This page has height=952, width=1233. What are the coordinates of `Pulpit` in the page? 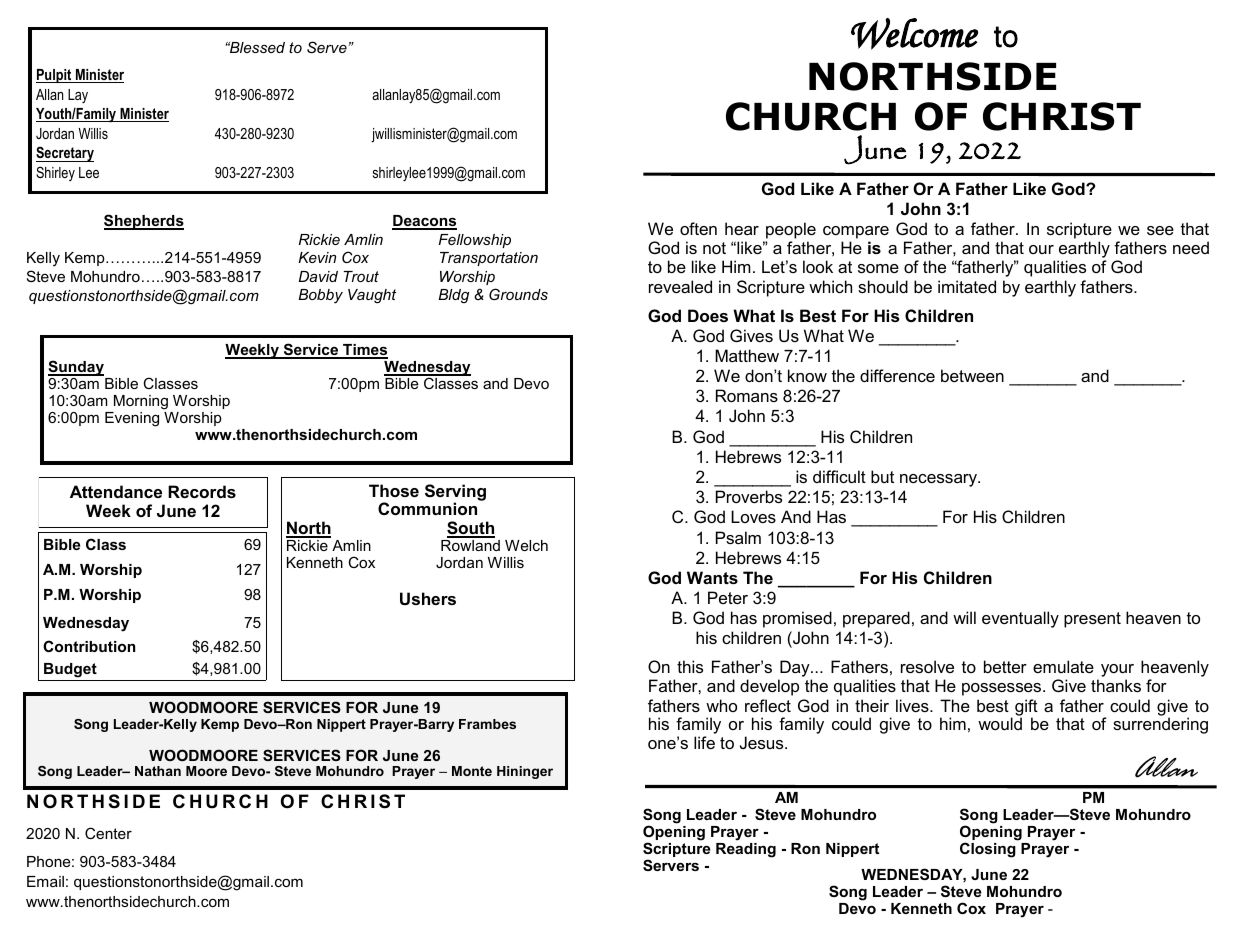 It's located at (55, 76).
